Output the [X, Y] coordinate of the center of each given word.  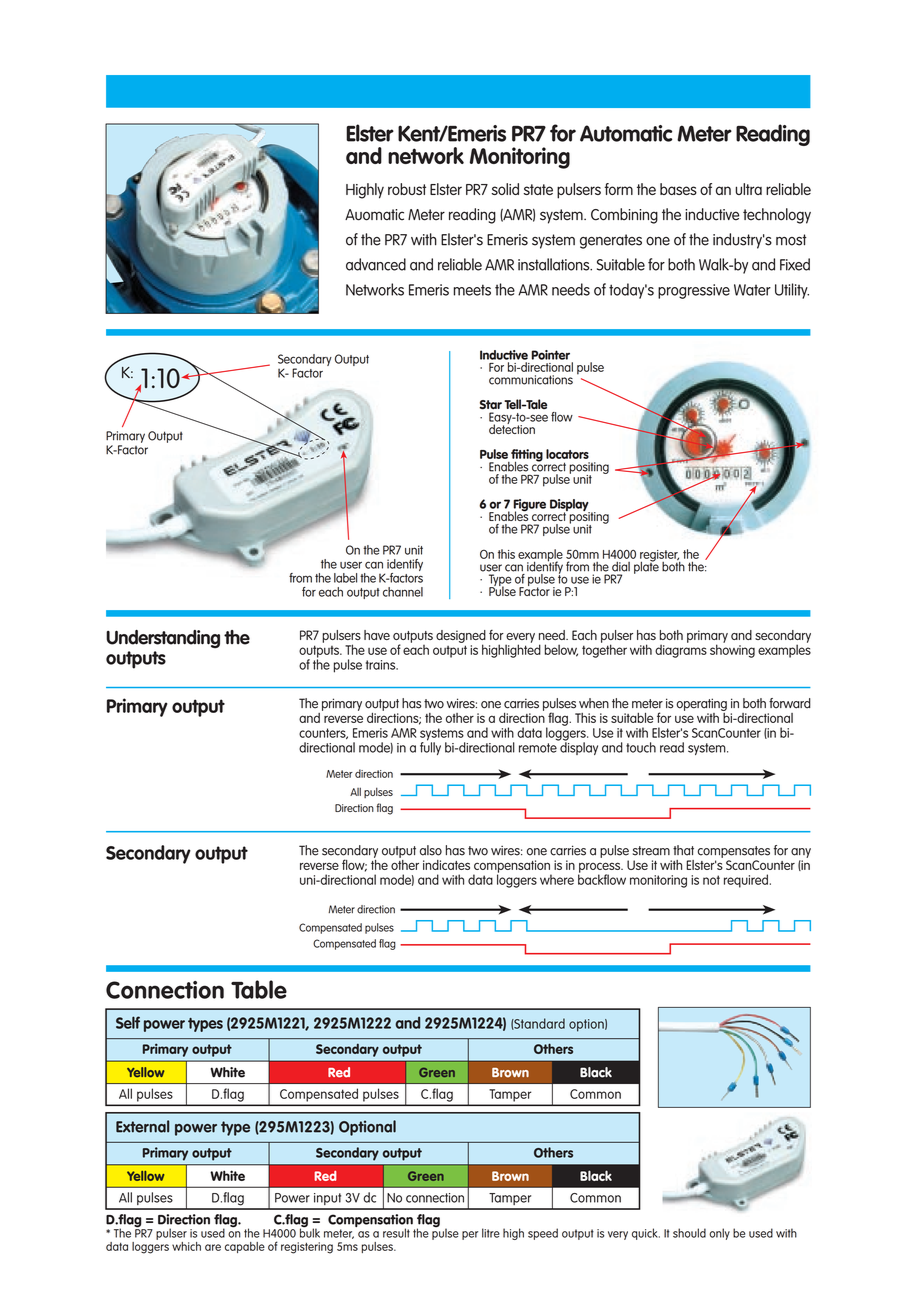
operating [701, 704]
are [213, 1247]
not [711, 880]
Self [128, 1022]
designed [461, 637]
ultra [748, 189]
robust [407, 189]
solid [505, 189]
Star [490, 404]
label [345, 578]
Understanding [163, 639]
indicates [446, 865]
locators [567, 454]
